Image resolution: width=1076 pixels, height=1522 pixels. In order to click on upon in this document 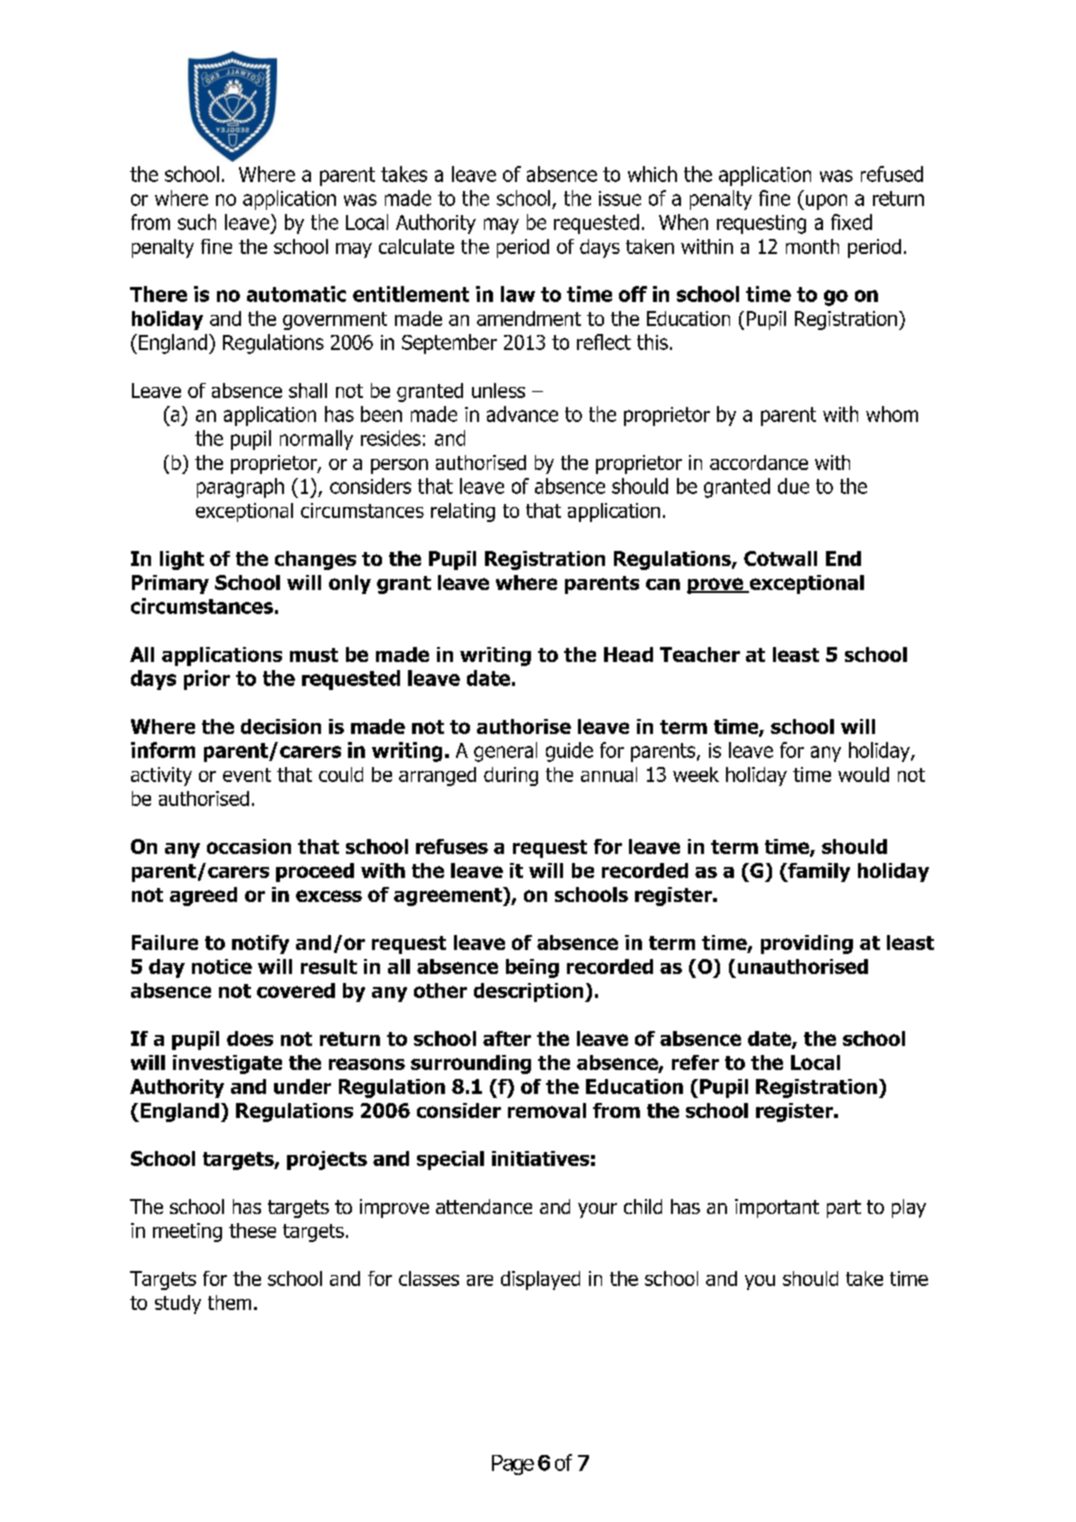, I will do `click(825, 202)`.
